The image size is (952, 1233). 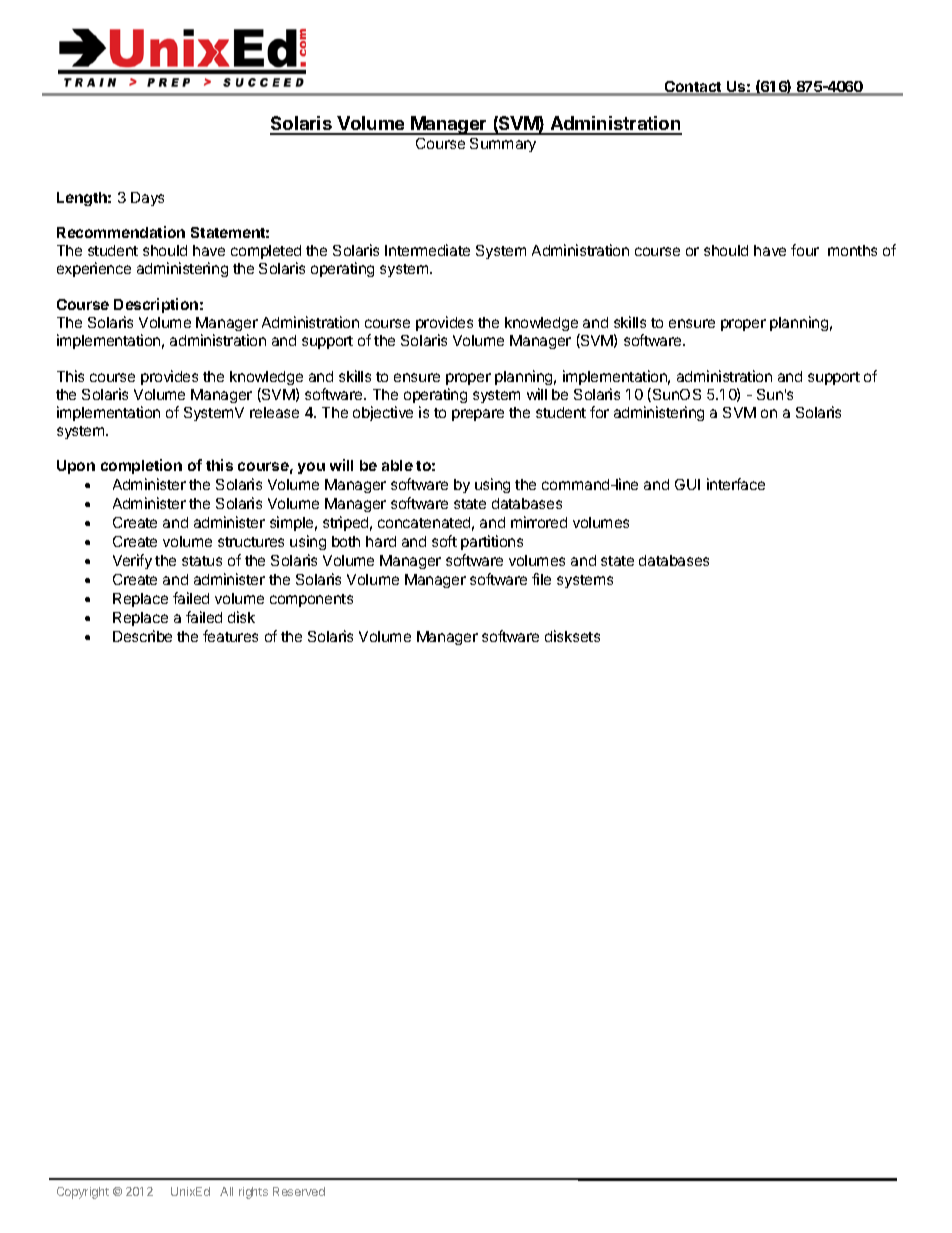 I want to click on file, so click(x=541, y=579).
